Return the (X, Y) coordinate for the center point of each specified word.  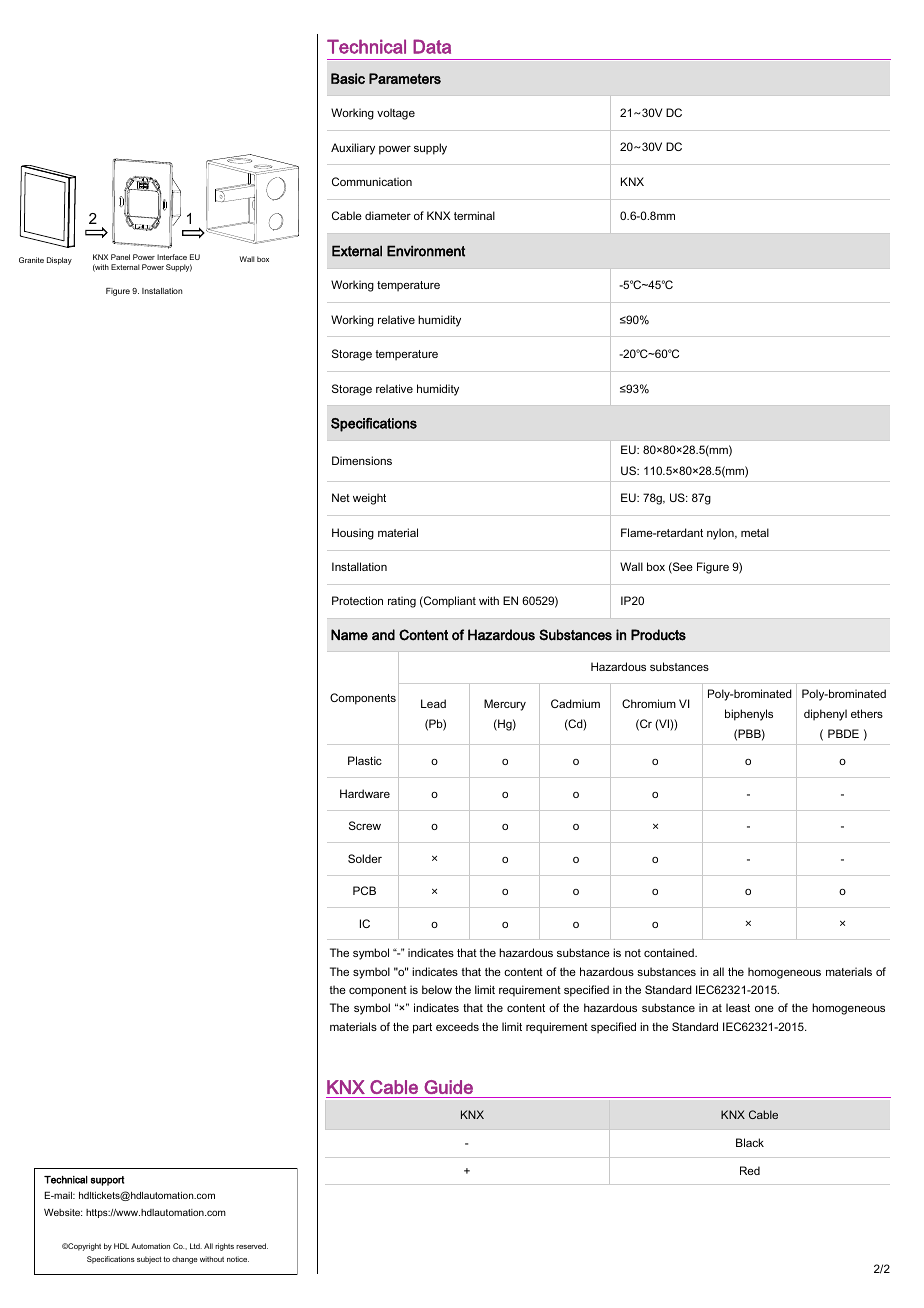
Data (432, 46)
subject (149, 1260)
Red (750, 1170)
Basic (348, 78)
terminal (474, 215)
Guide (448, 1087)
